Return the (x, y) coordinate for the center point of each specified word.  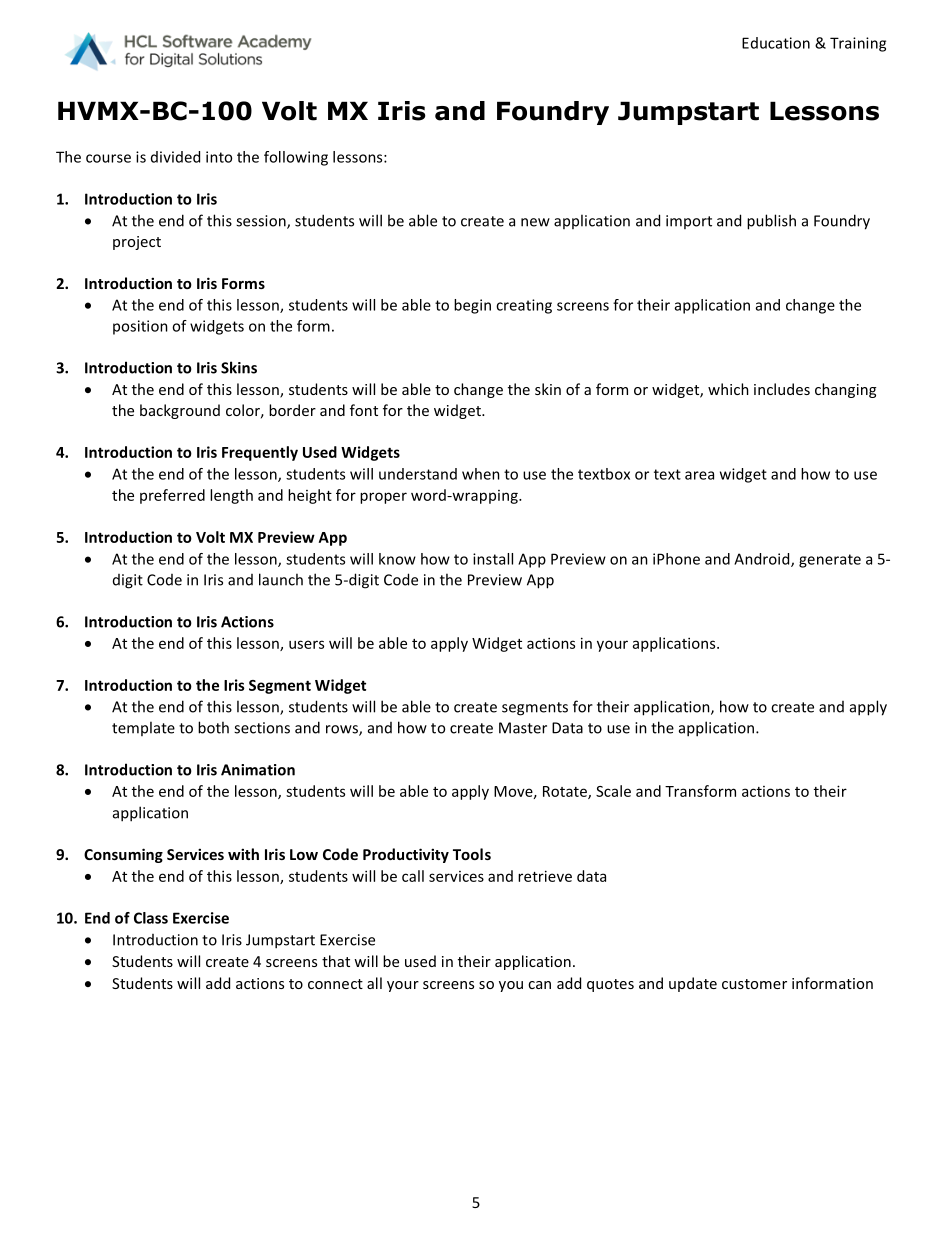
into (219, 157)
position (140, 327)
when (481, 474)
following (296, 158)
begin (472, 306)
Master (523, 728)
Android (763, 560)
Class (151, 918)
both (213, 727)
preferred (172, 496)
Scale (613, 791)
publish (771, 222)
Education (776, 43)
